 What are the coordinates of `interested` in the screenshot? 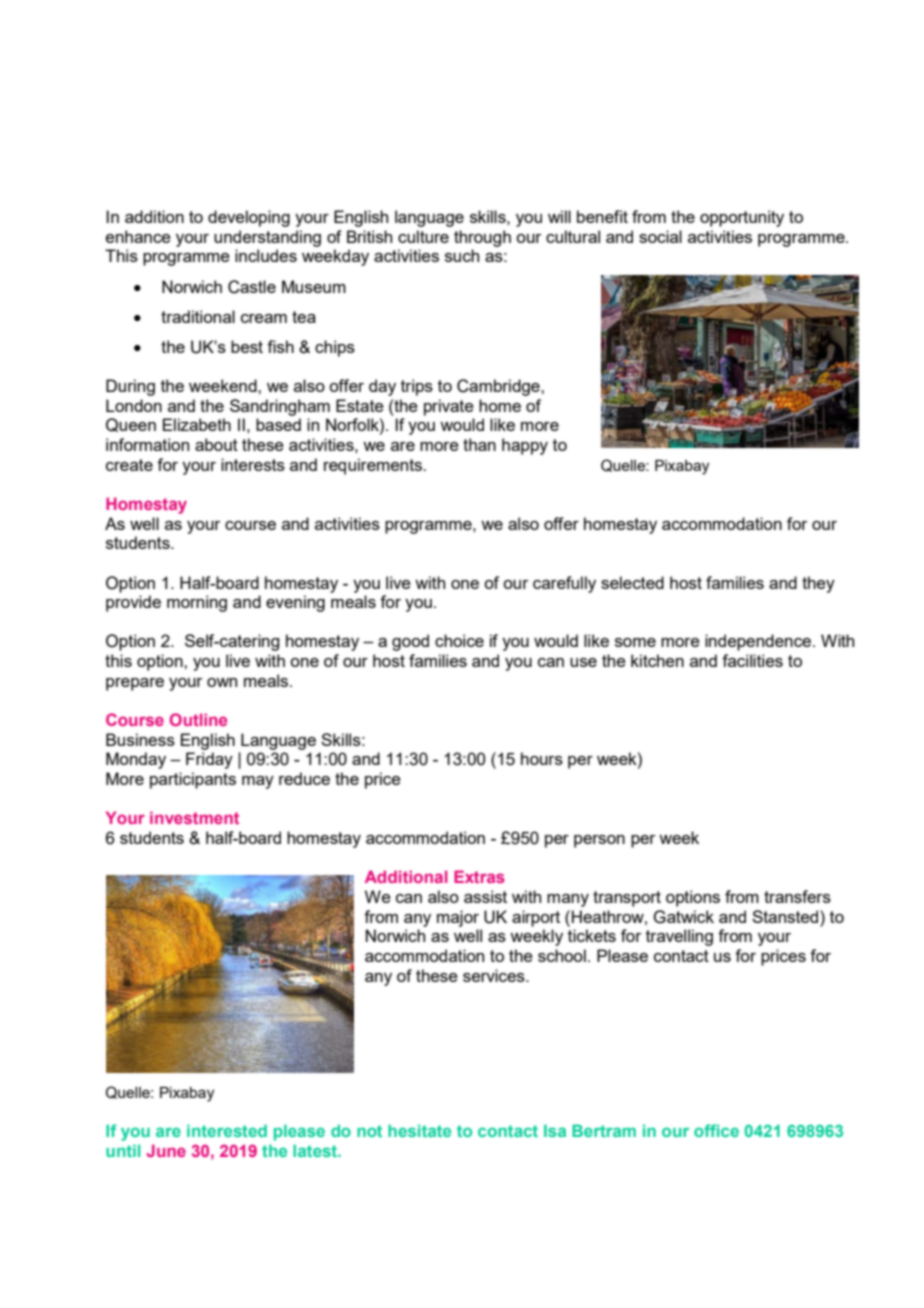 It's located at (227, 1130).
